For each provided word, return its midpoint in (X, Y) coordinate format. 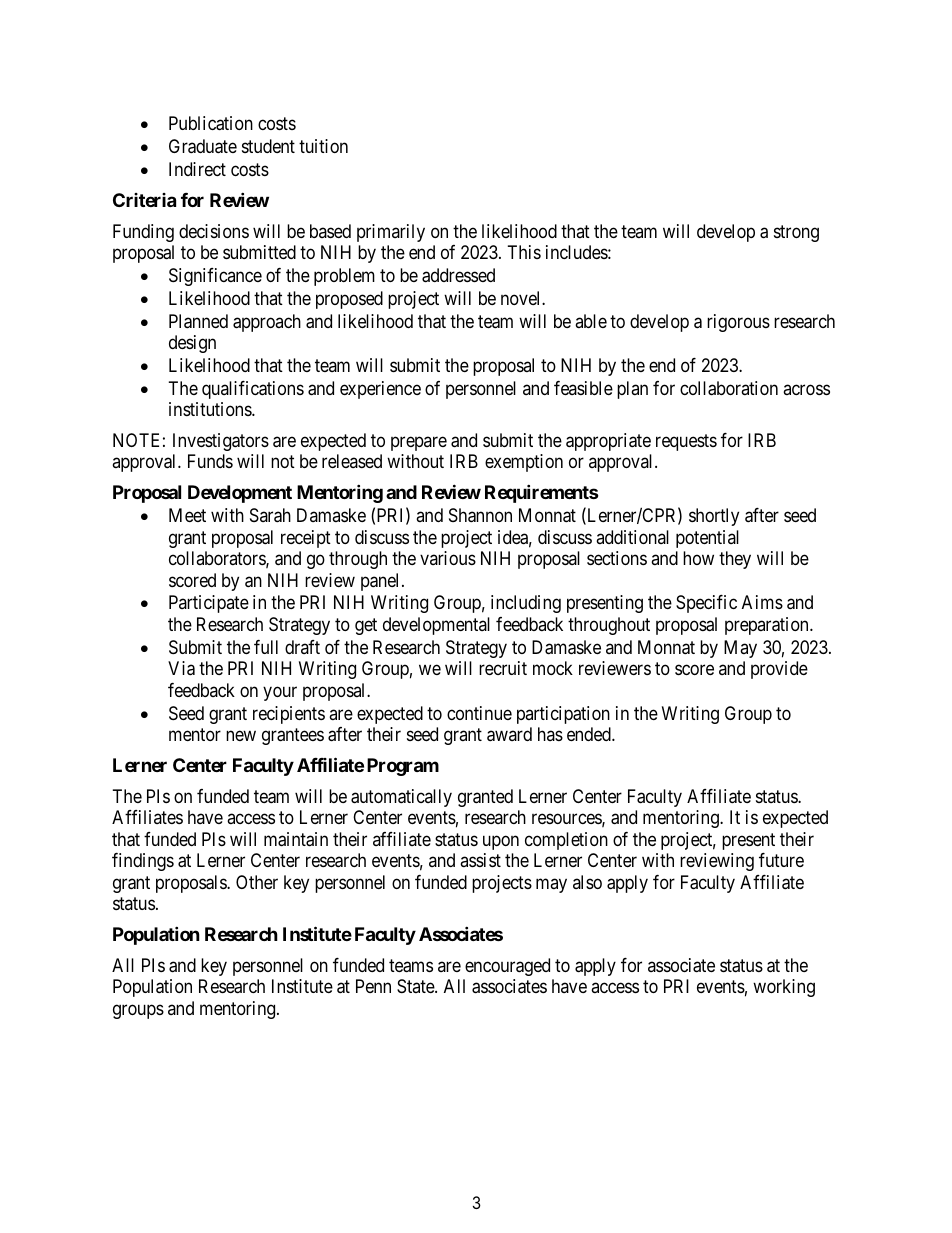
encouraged (507, 967)
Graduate (203, 146)
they (735, 560)
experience (380, 390)
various (448, 558)
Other (257, 882)
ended (590, 734)
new (241, 736)
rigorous (738, 323)
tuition (323, 146)
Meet (187, 515)
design (192, 344)
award (509, 734)
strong (796, 233)
